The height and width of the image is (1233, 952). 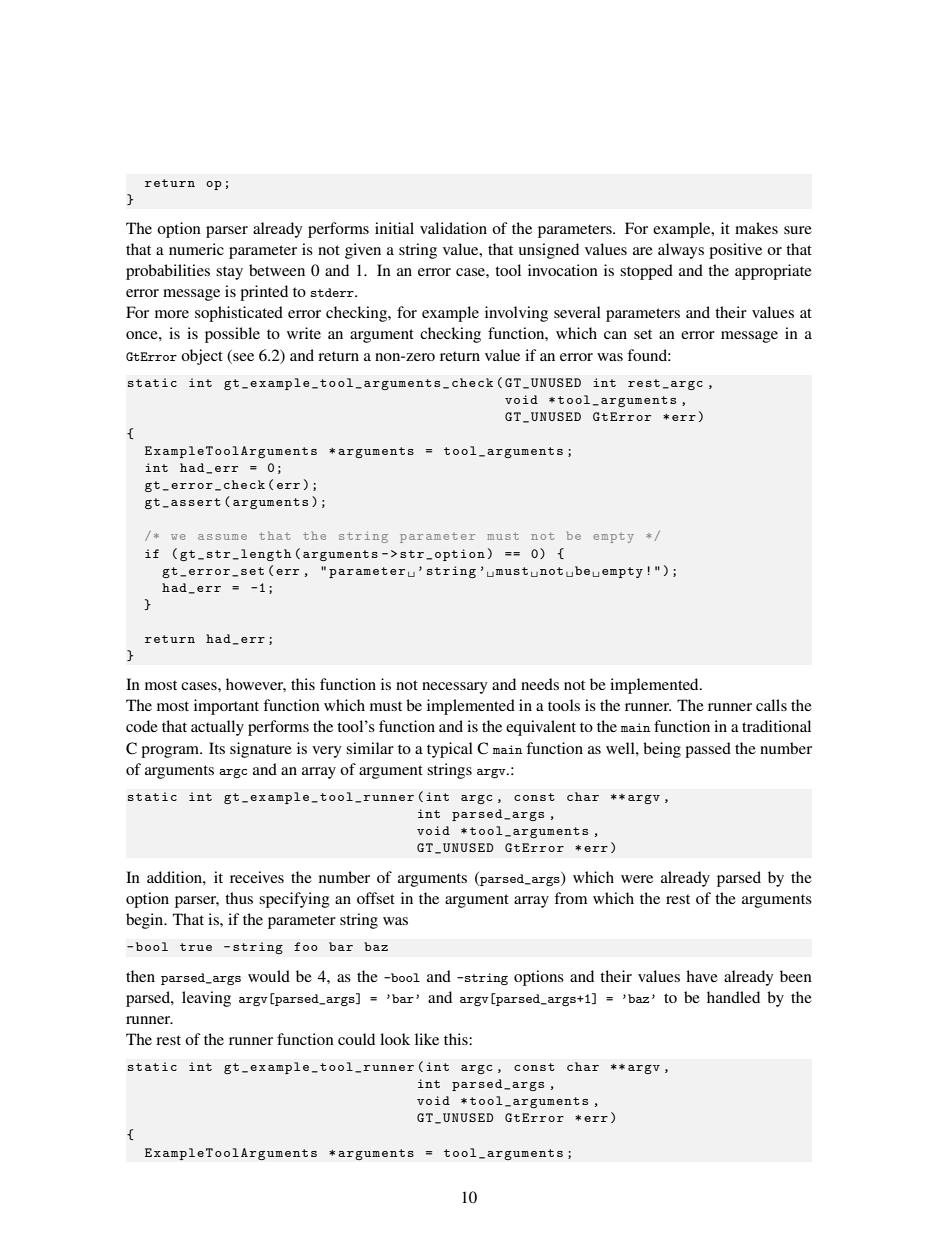 What do you see at coordinates (427, 1039) in the image?
I see `like` at bounding box center [427, 1039].
